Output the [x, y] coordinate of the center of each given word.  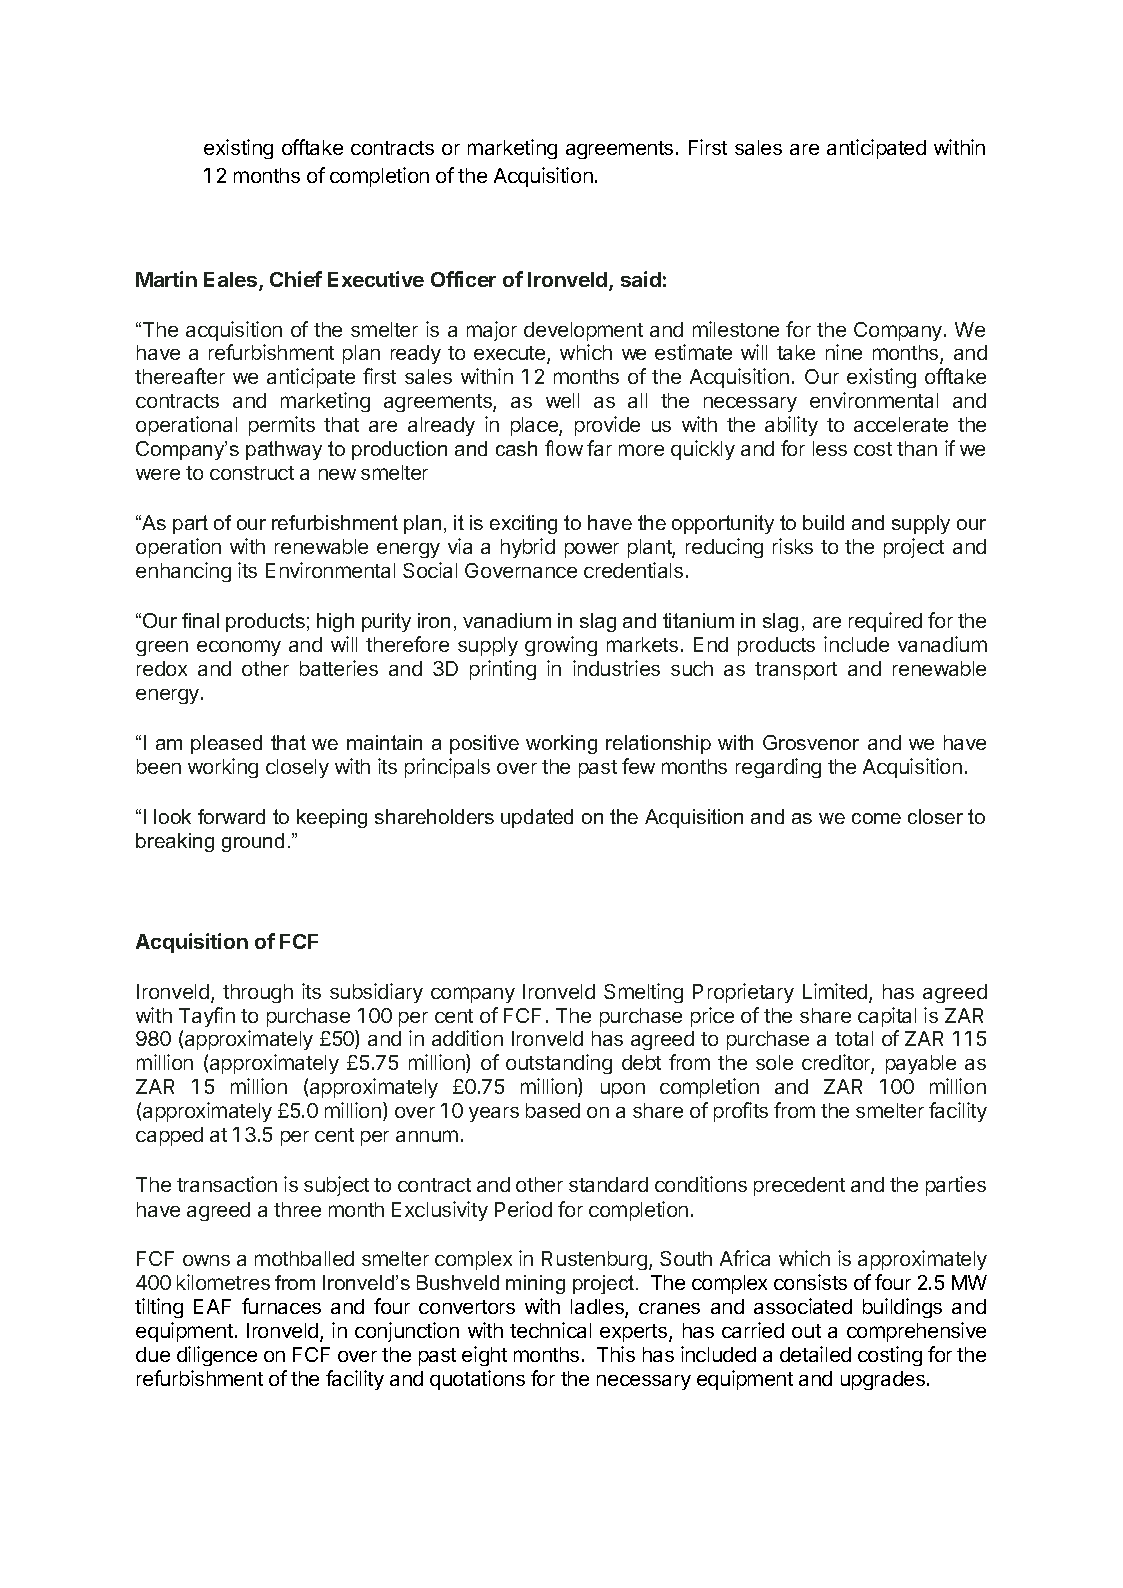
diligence [217, 1356]
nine [844, 352]
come [876, 818]
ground [253, 842]
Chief [296, 279]
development [583, 331]
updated [537, 818]
